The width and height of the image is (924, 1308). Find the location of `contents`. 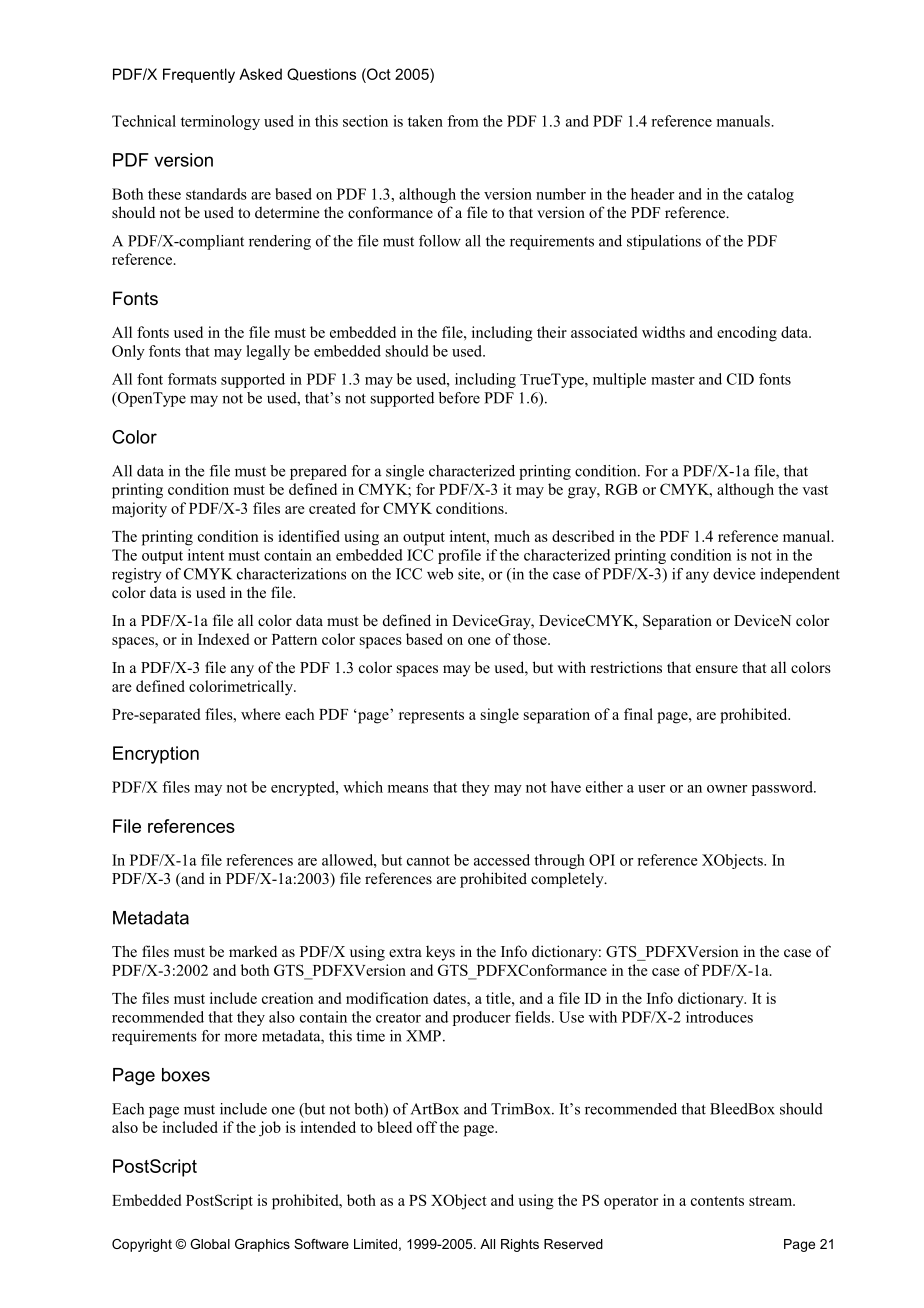

contents is located at coordinates (717, 1201).
